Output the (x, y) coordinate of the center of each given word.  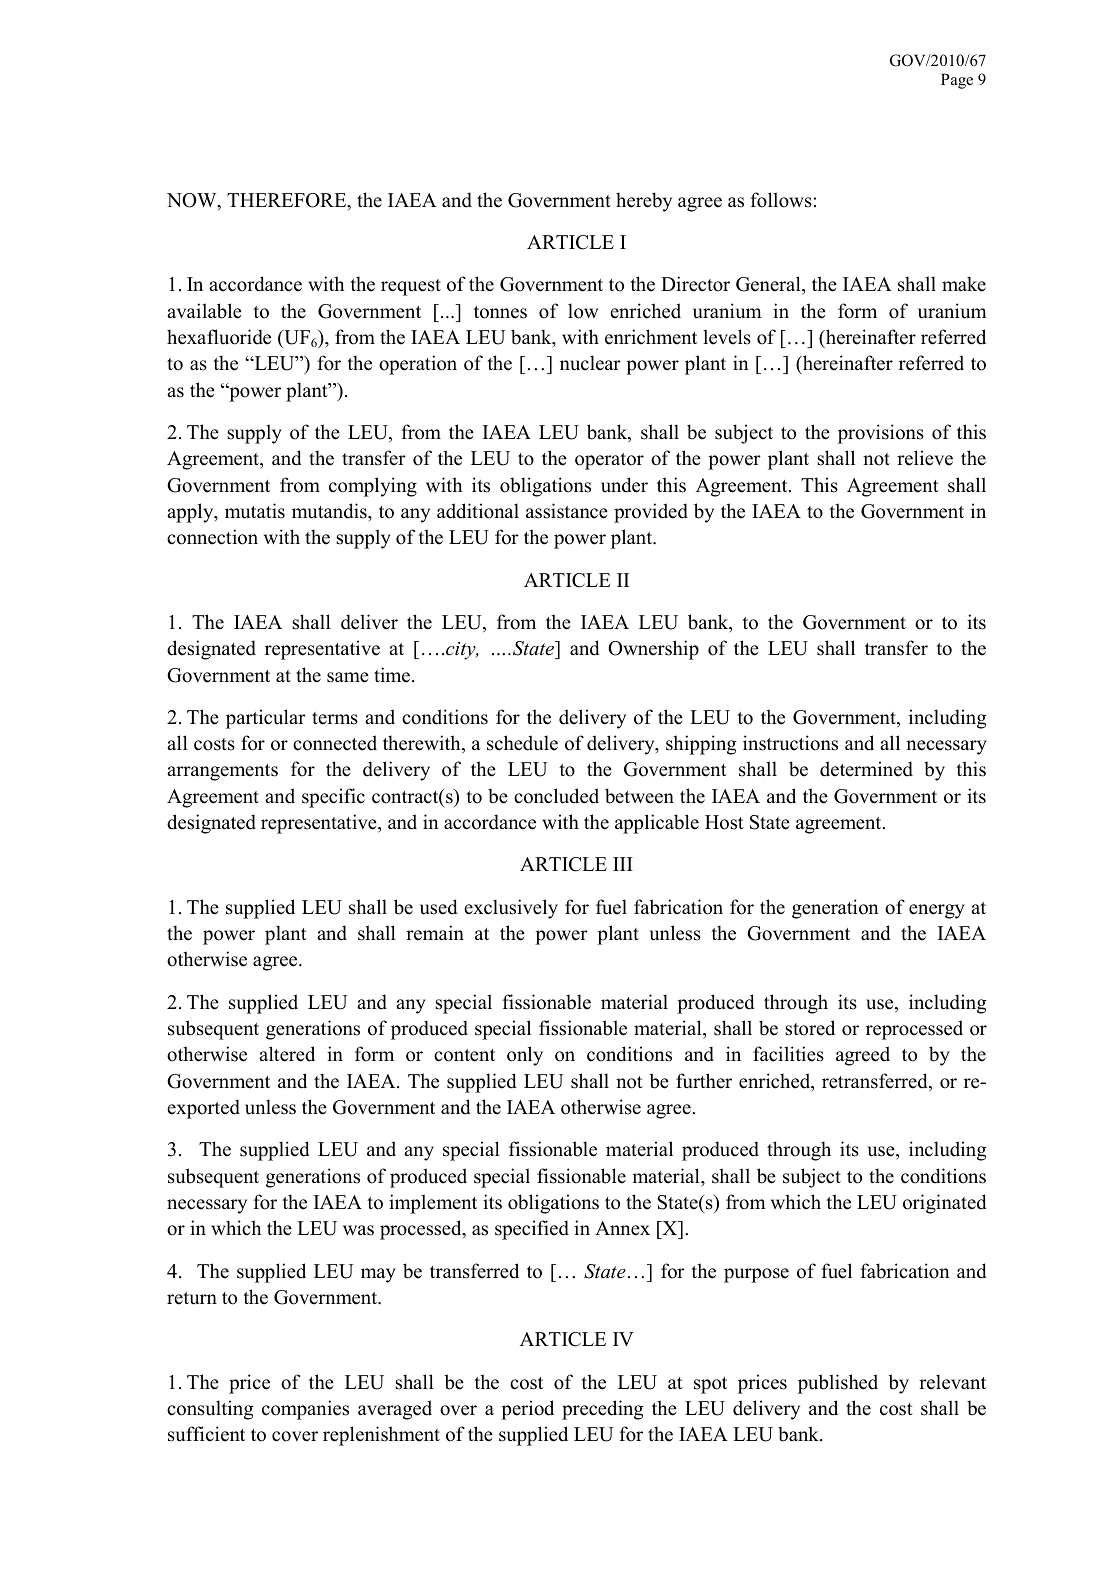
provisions (881, 434)
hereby (644, 202)
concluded (556, 796)
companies (305, 1410)
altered (287, 1054)
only (525, 1056)
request (411, 287)
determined (866, 769)
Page (957, 81)
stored (810, 1028)
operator (609, 461)
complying (373, 487)
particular (266, 719)
